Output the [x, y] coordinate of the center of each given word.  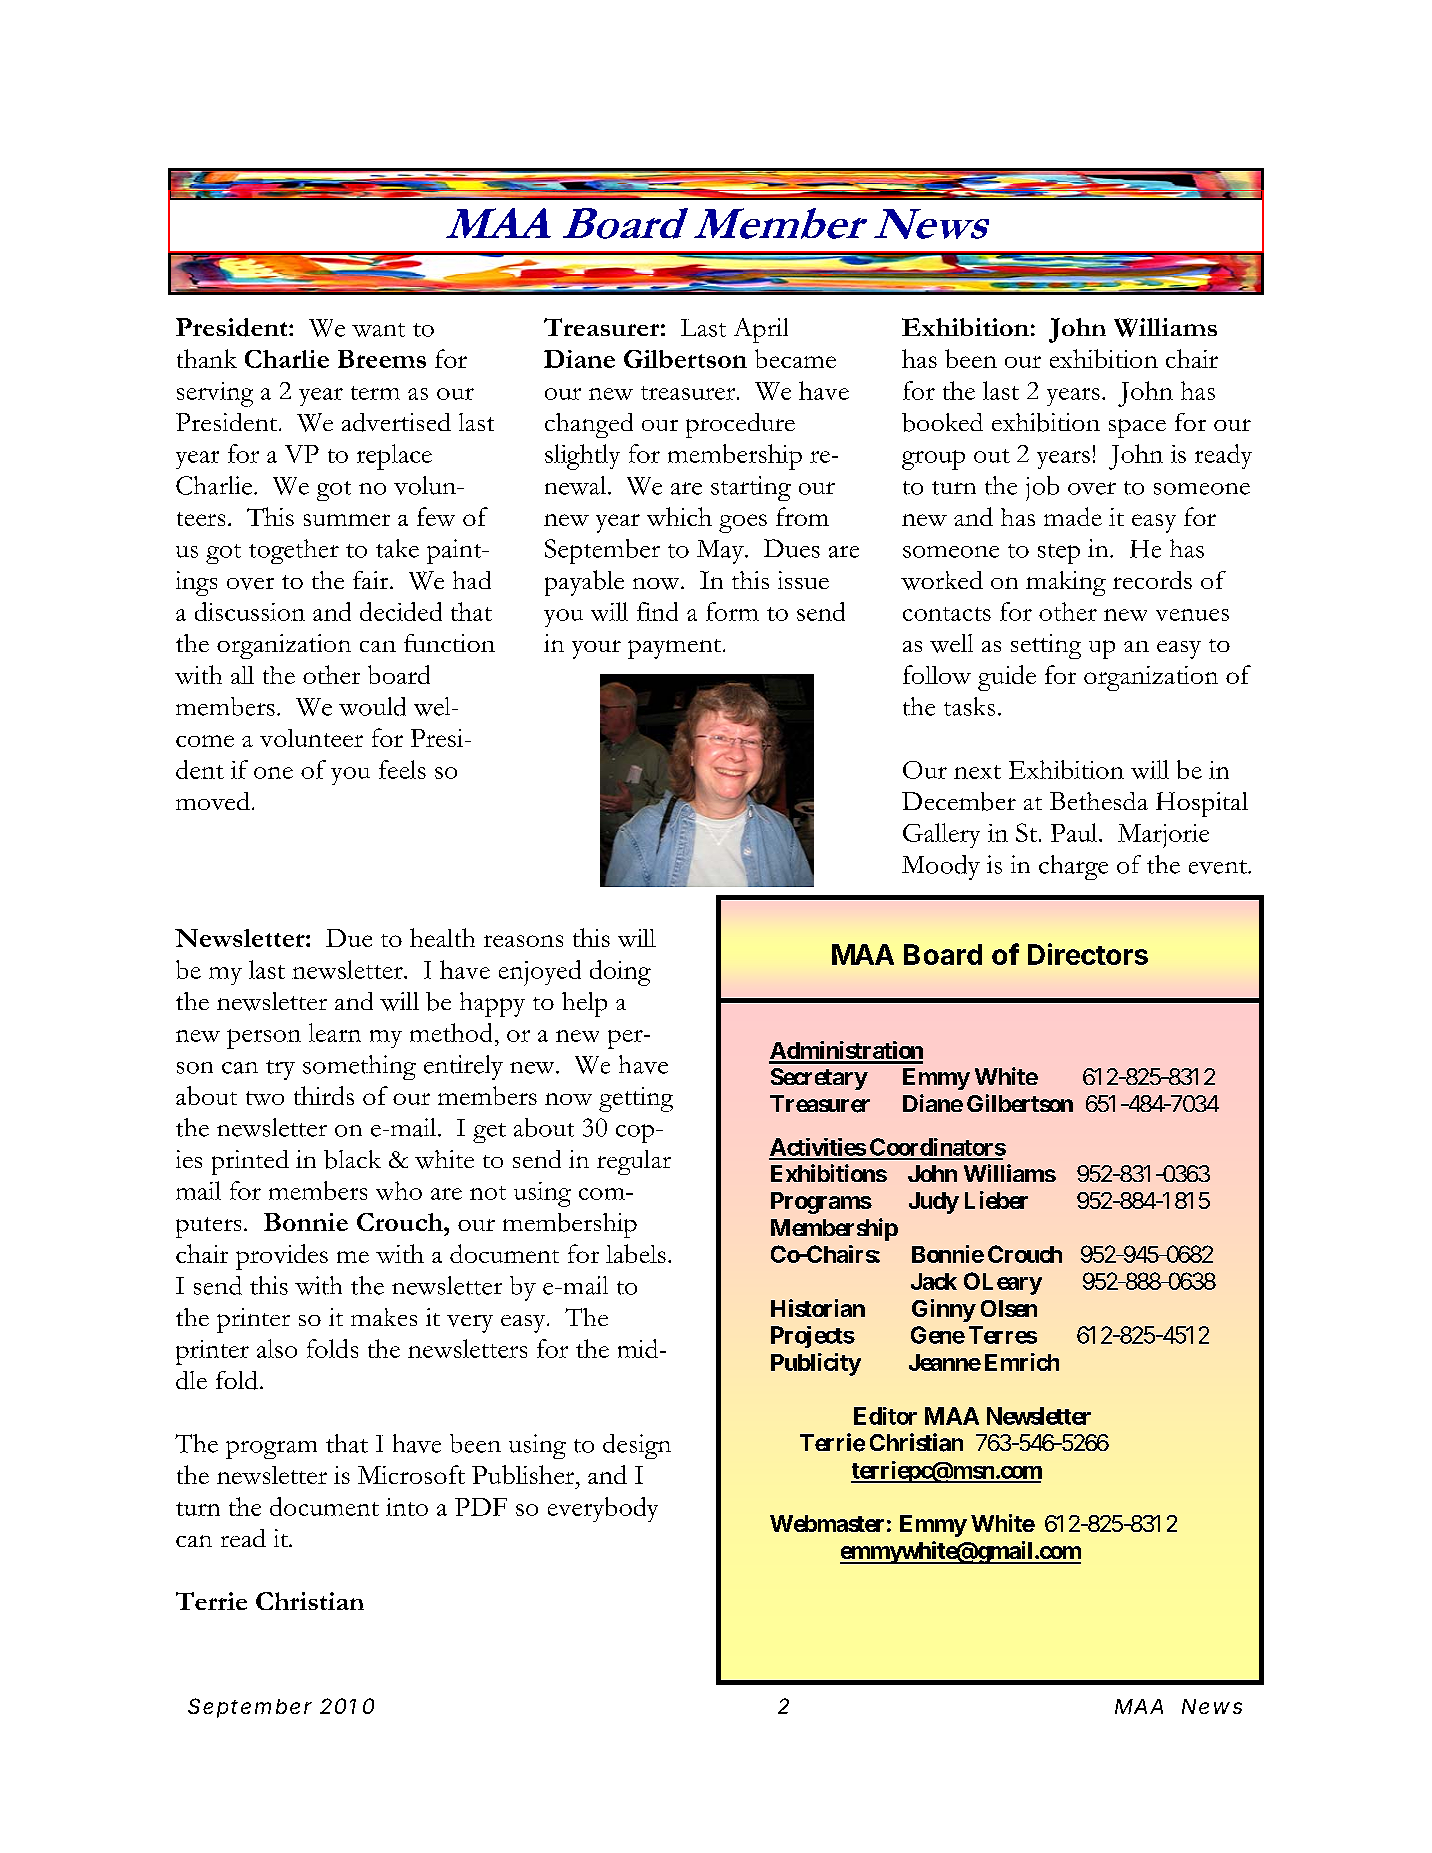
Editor [885, 1416]
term [375, 393]
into [407, 1507]
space [1137, 428]
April [761, 330]
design [637, 1446]
